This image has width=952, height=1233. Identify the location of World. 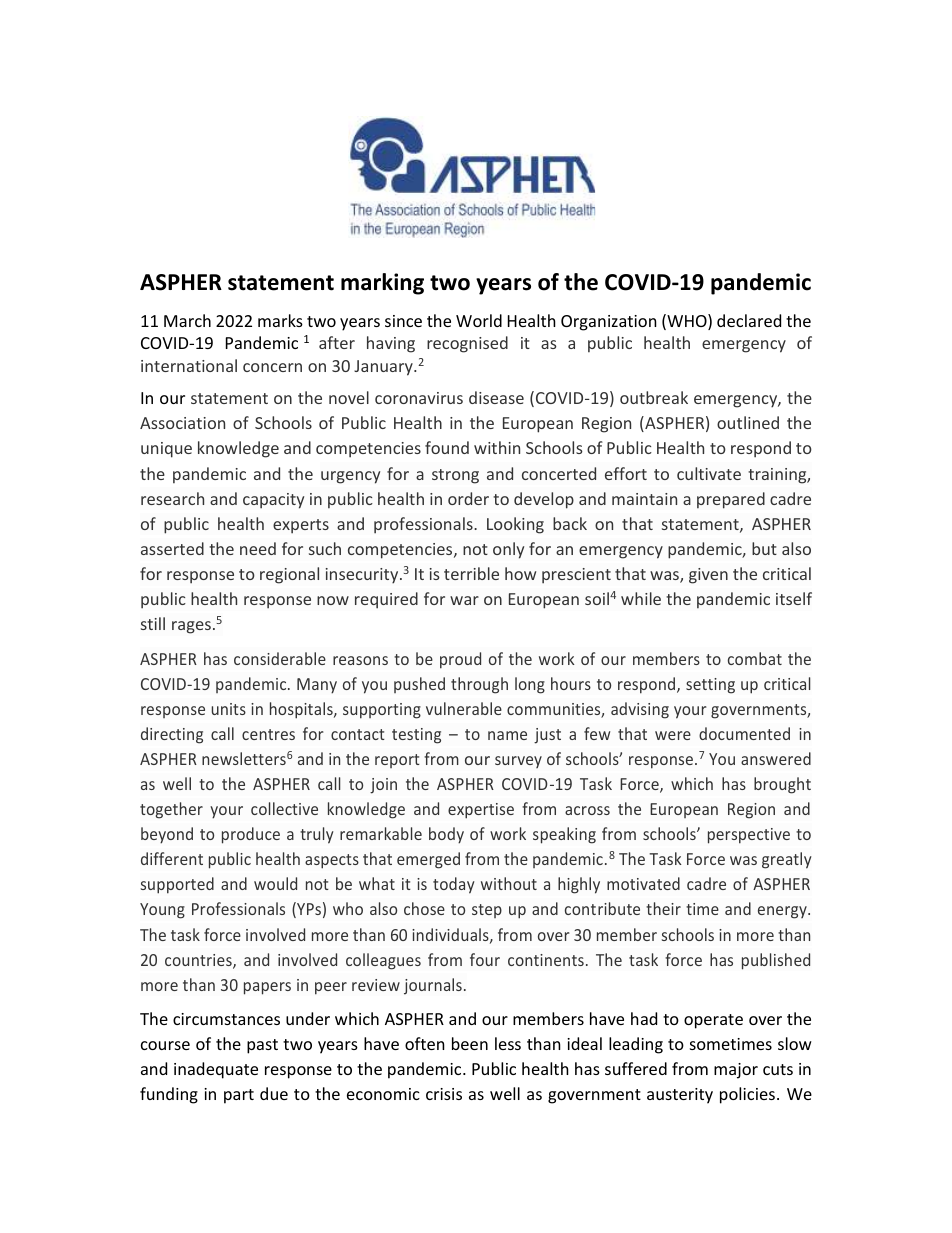
(479, 320).
